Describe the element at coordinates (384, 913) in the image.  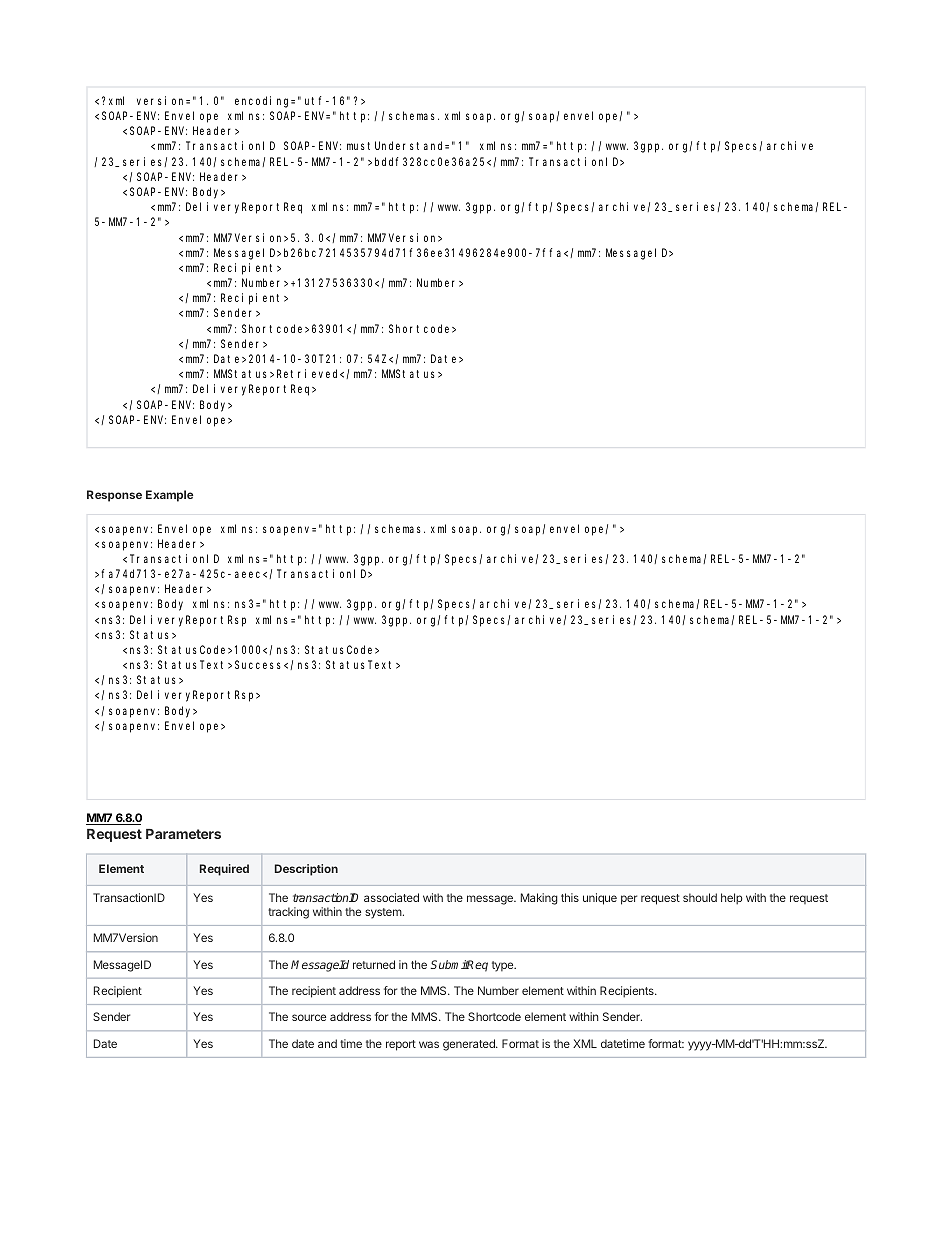
I see `system` at that location.
